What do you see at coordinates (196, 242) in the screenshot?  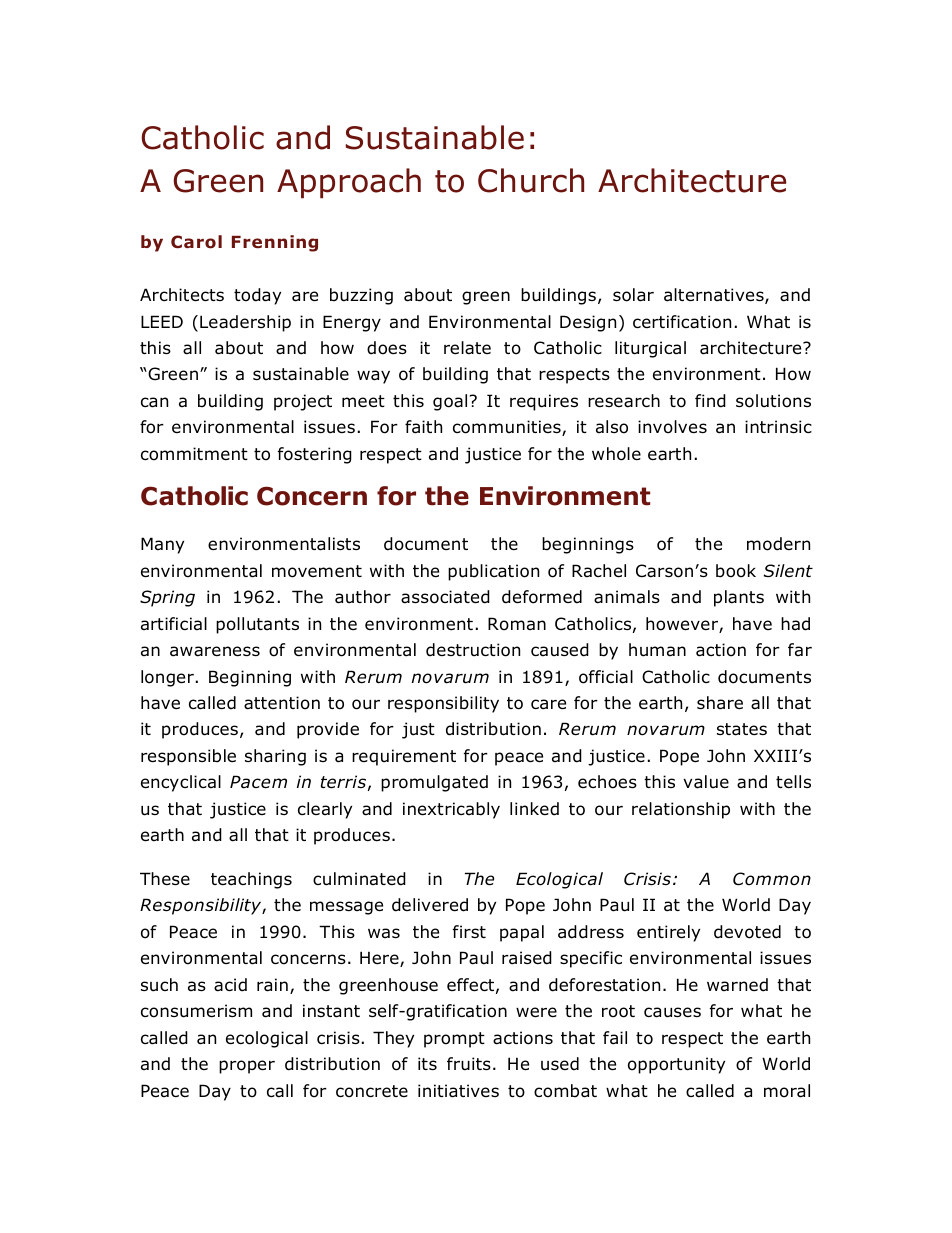 I see `Carol` at bounding box center [196, 242].
